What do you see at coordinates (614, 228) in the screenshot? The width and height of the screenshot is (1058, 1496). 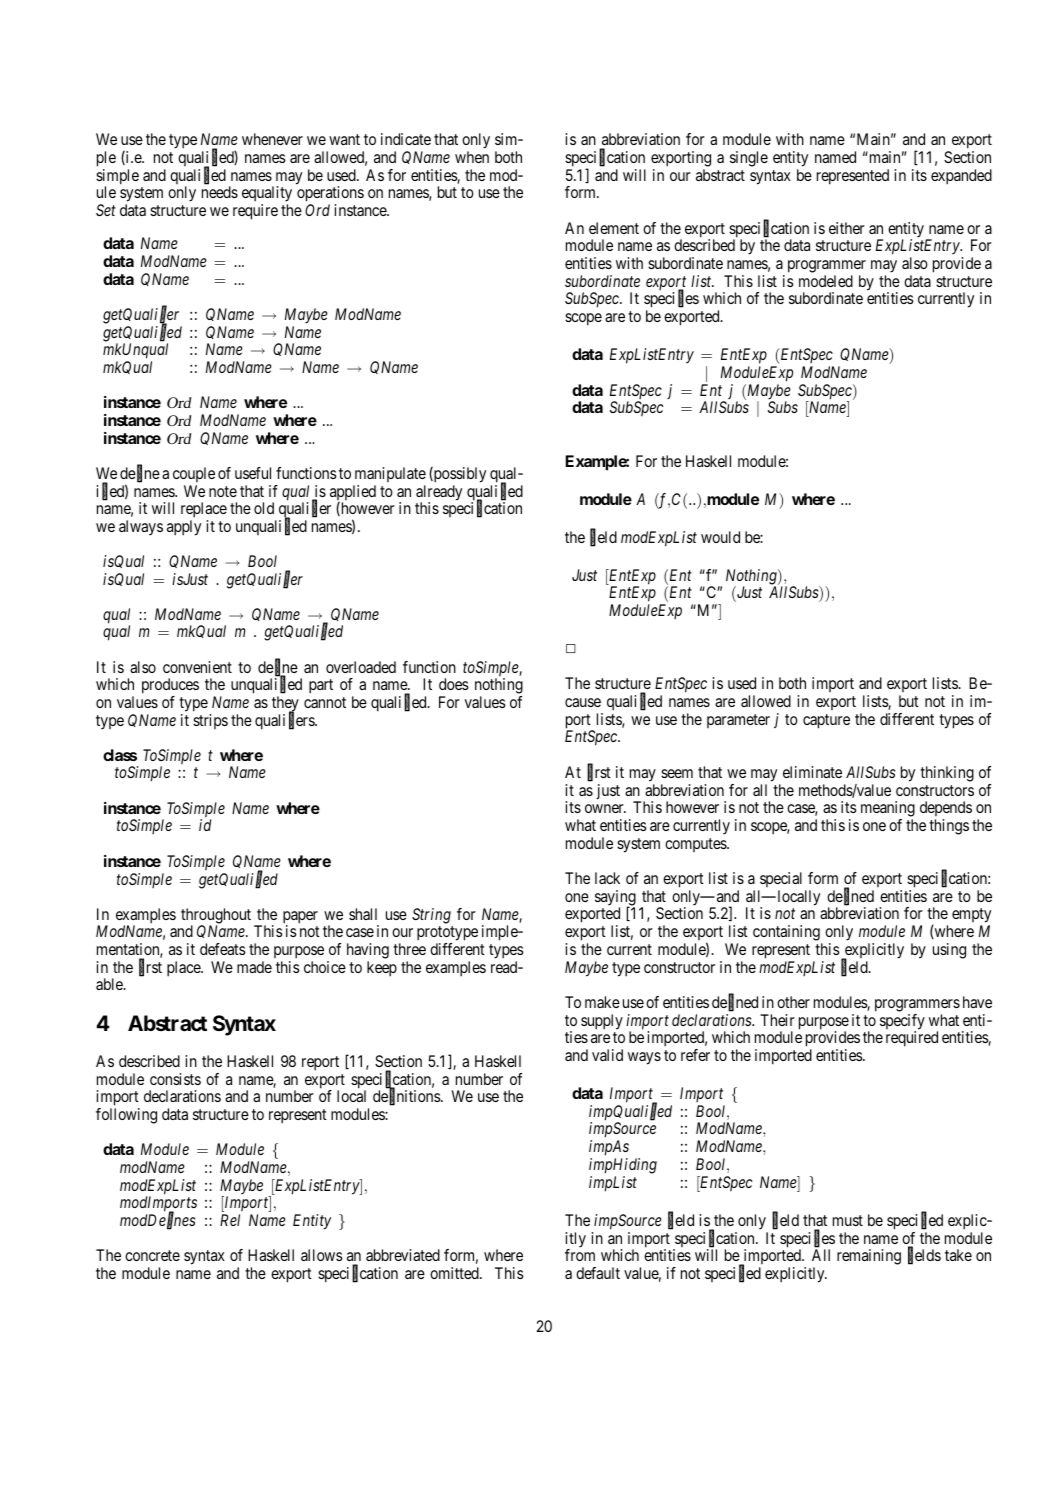 I see `element` at bounding box center [614, 228].
